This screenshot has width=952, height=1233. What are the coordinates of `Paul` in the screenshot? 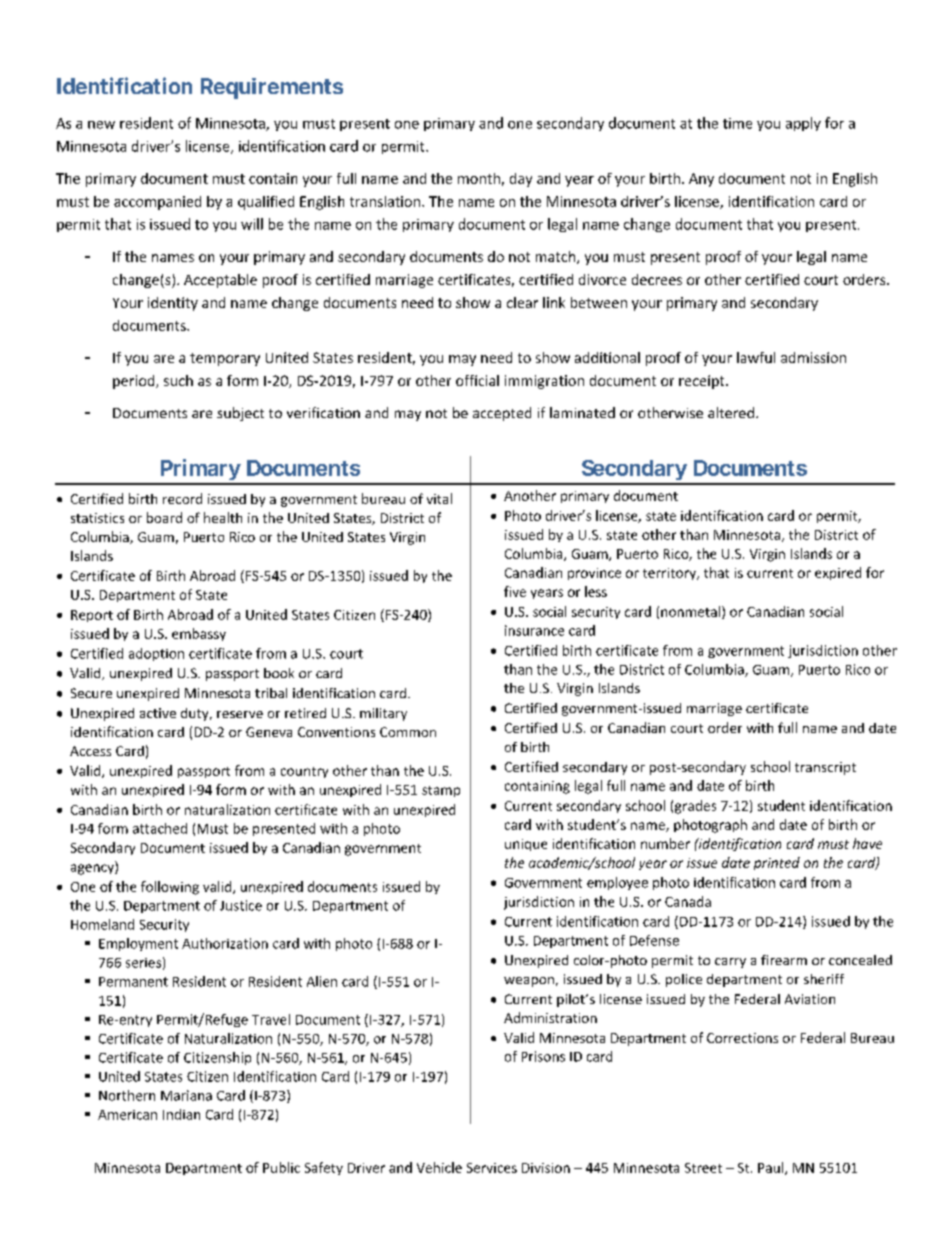 It's located at (772, 1168).
